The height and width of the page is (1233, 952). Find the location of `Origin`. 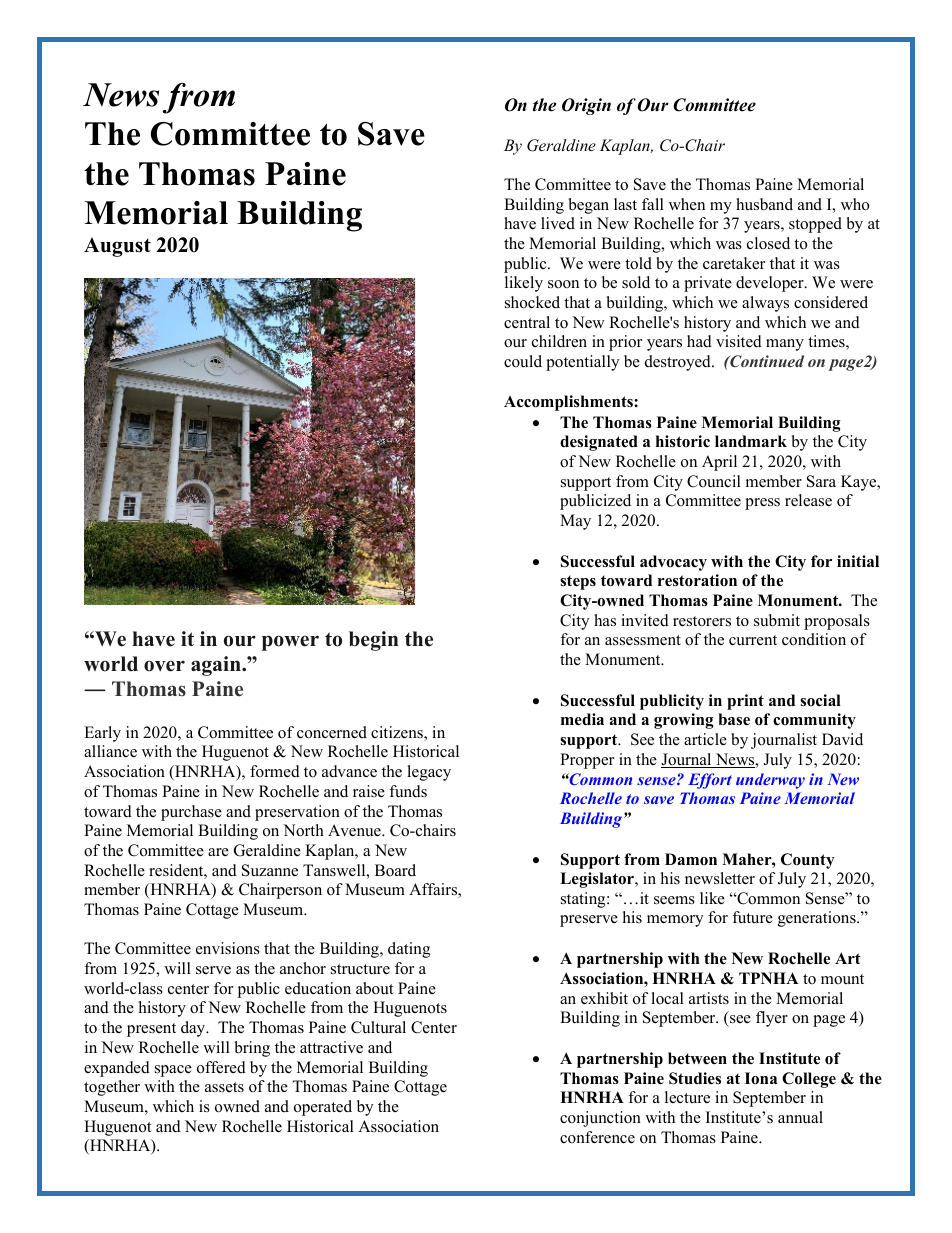

Origin is located at coordinates (586, 106).
